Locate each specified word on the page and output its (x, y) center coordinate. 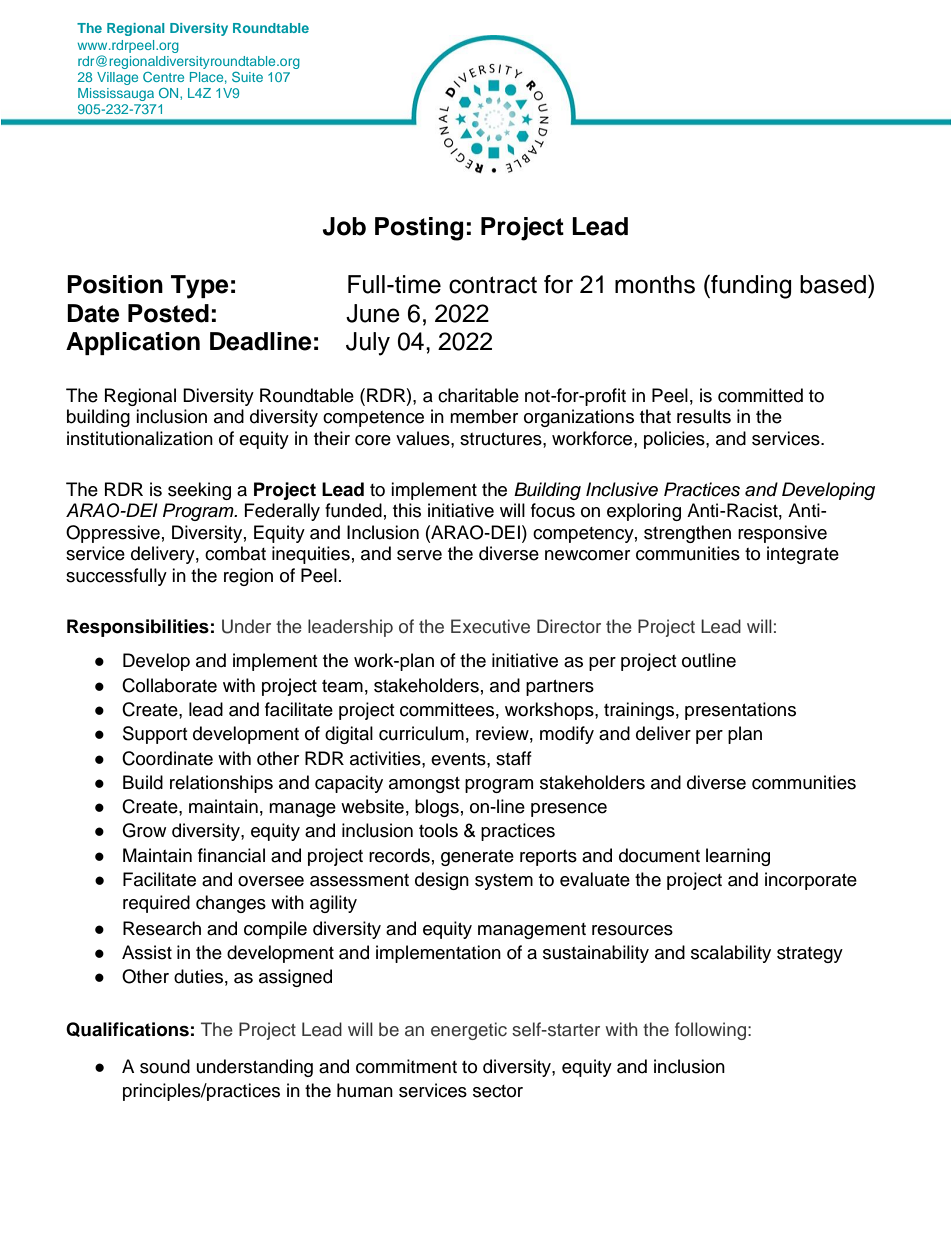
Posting (419, 229)
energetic (469, 1031)
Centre (163, 77)
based (833, 284)
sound (165, 1066)
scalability (731, 954)
